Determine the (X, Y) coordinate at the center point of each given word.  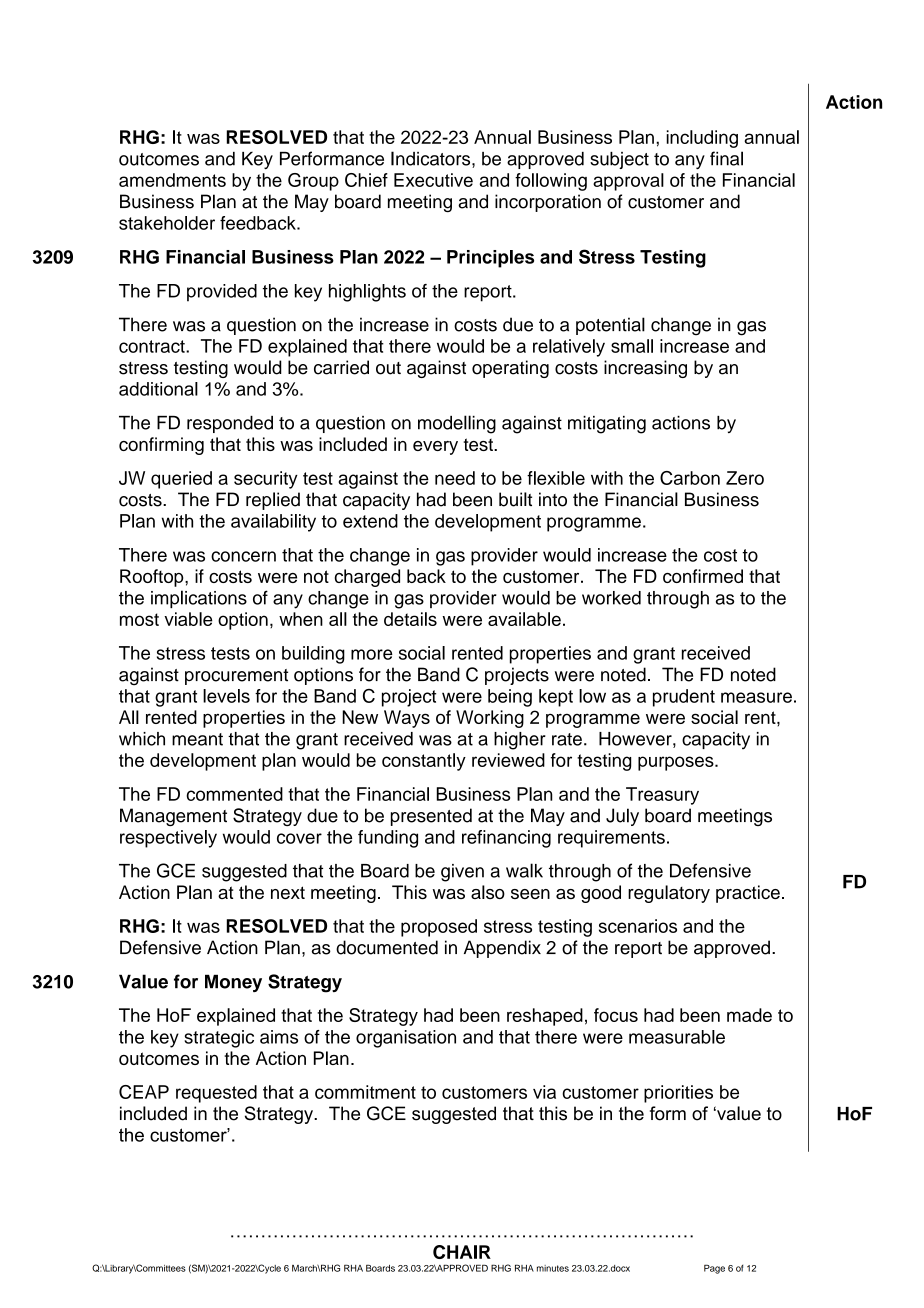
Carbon (690, 478)
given (462, 873)
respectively (168, 839)
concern (243, 556)
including (702, 139)
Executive (433, 180)
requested (216, 1094)
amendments (172, 180)
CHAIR (462, 1252)
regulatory (669, 894)
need (455, 478)
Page (714, 1269)
